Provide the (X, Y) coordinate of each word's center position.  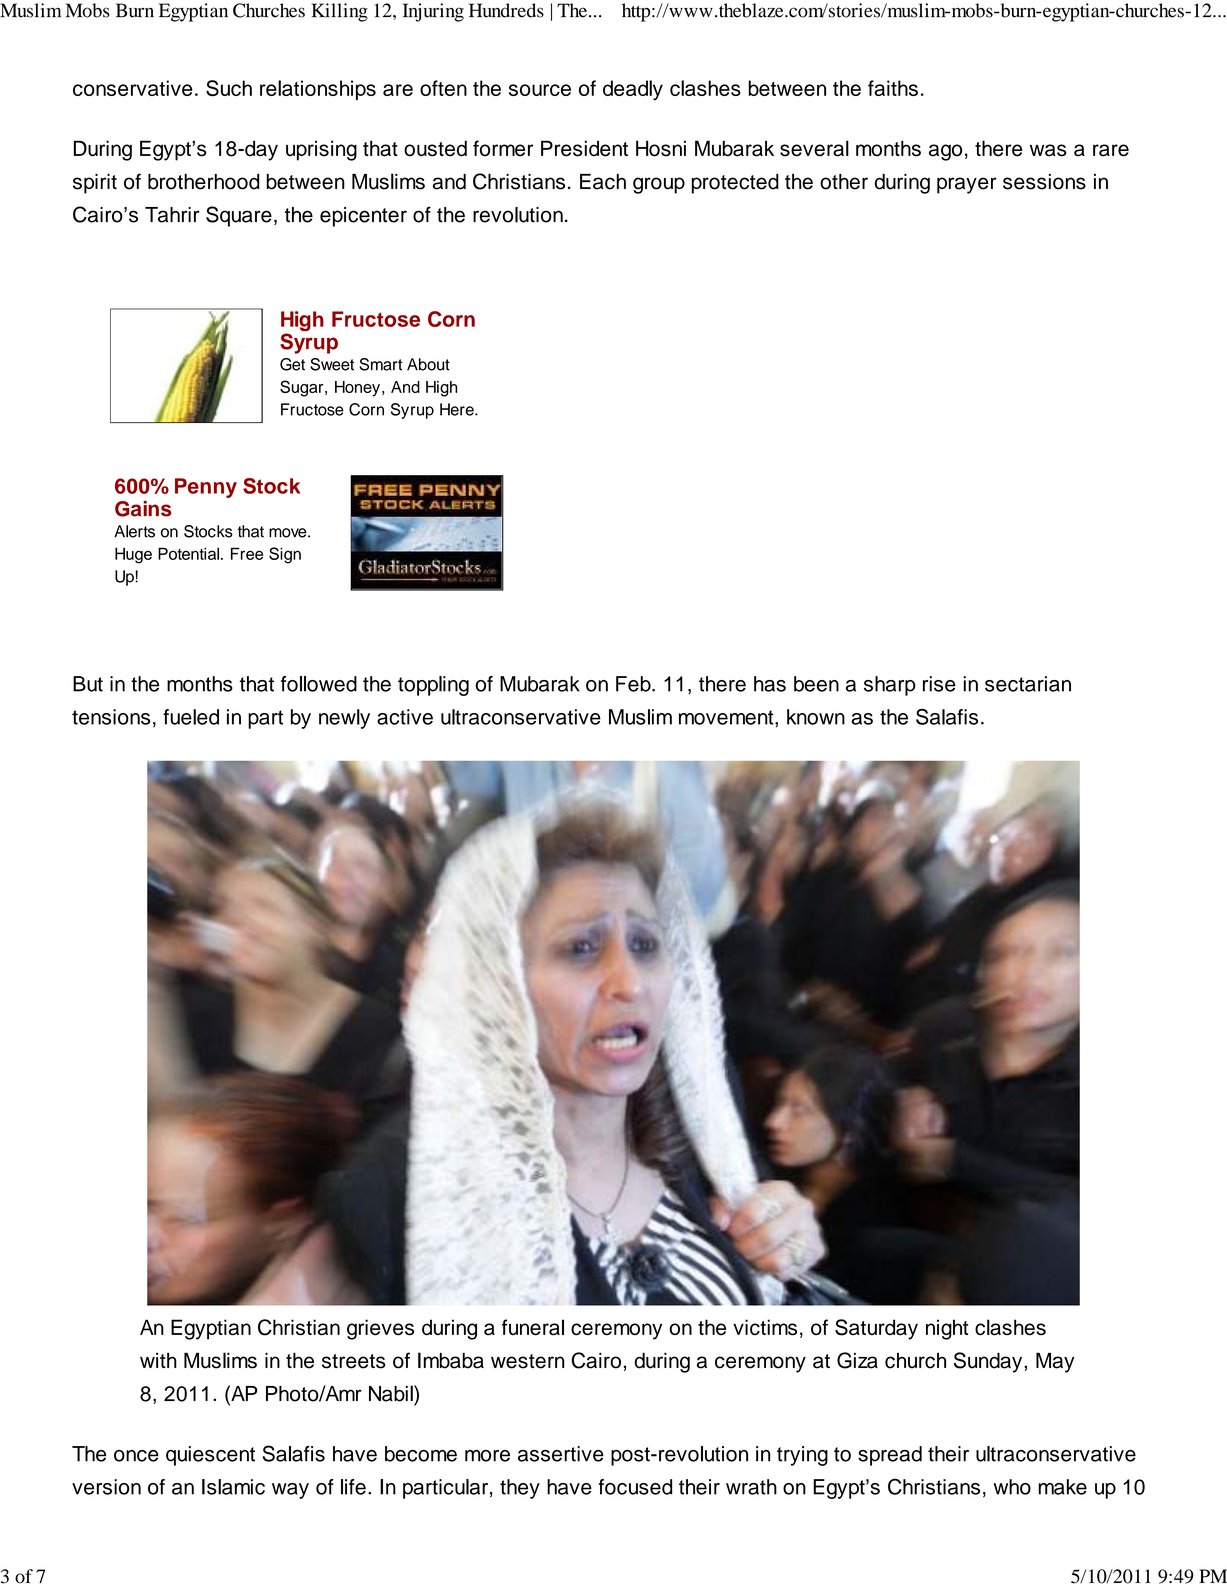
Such (229, 88)
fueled (191, 717)
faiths (893, 88)
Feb (634, 684)
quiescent (210, 1456)
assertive (561, 1454)
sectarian (1028, 684)
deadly (633, 90)
